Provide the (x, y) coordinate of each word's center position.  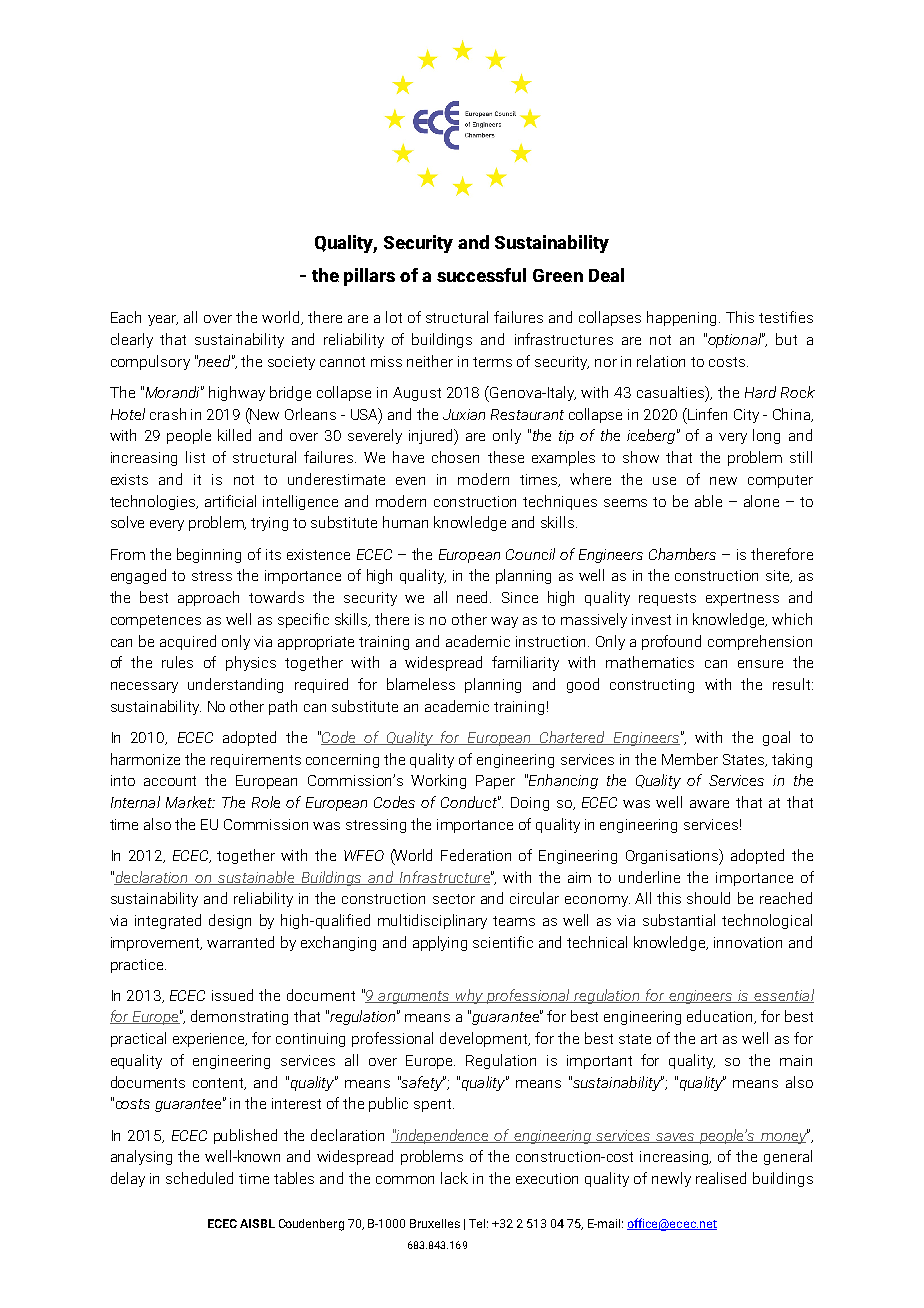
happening (683, 318)
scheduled (199, 1178)
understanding (235, 685)
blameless (421, 684)
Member (690, 759)
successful (481, 275)
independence (442, 1136)
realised (721, 1178)
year (163, 320)
